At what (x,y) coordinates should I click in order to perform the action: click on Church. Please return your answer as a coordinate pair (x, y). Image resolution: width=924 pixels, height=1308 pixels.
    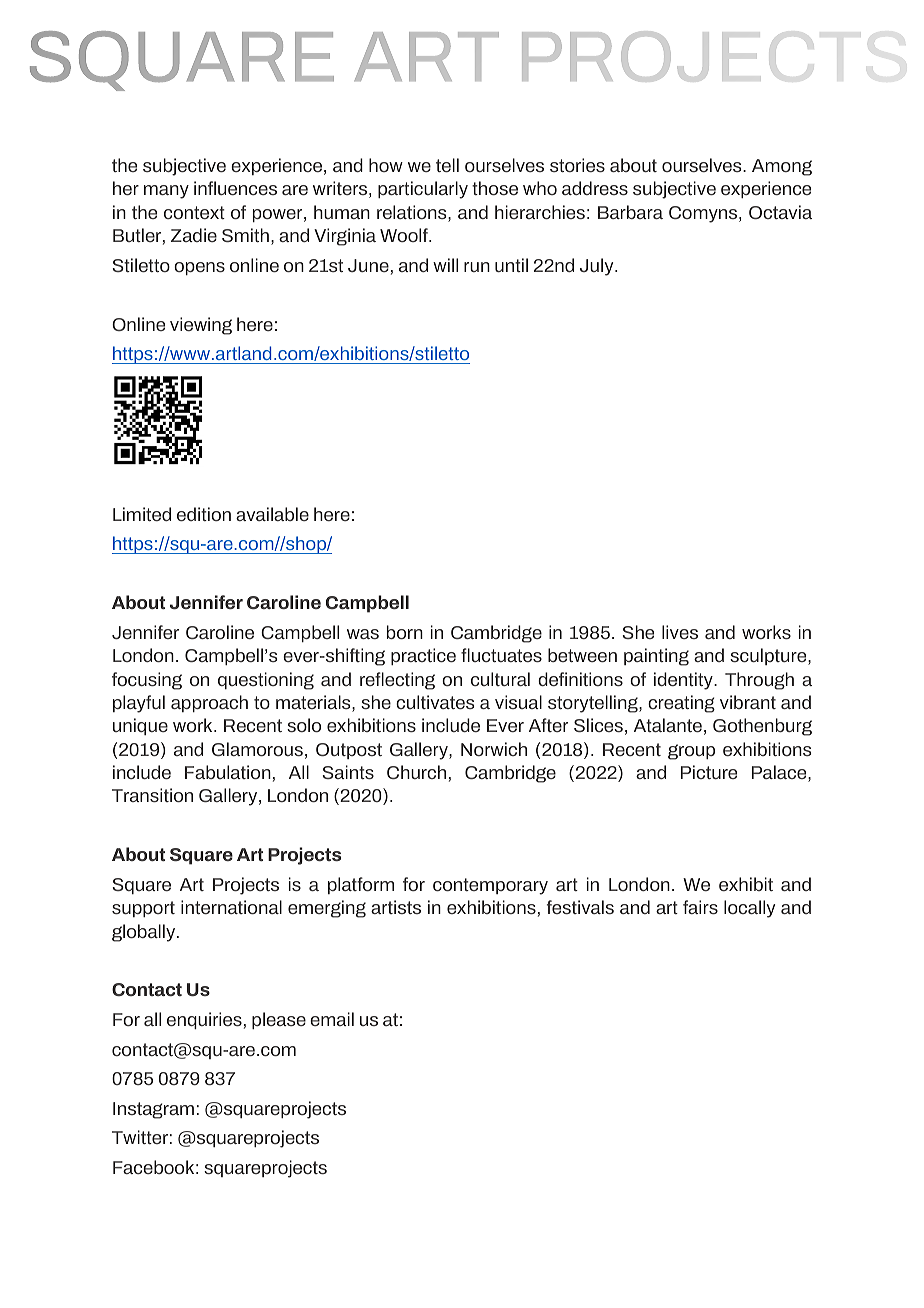
    Looking at the image, I should click on (416, 772).
